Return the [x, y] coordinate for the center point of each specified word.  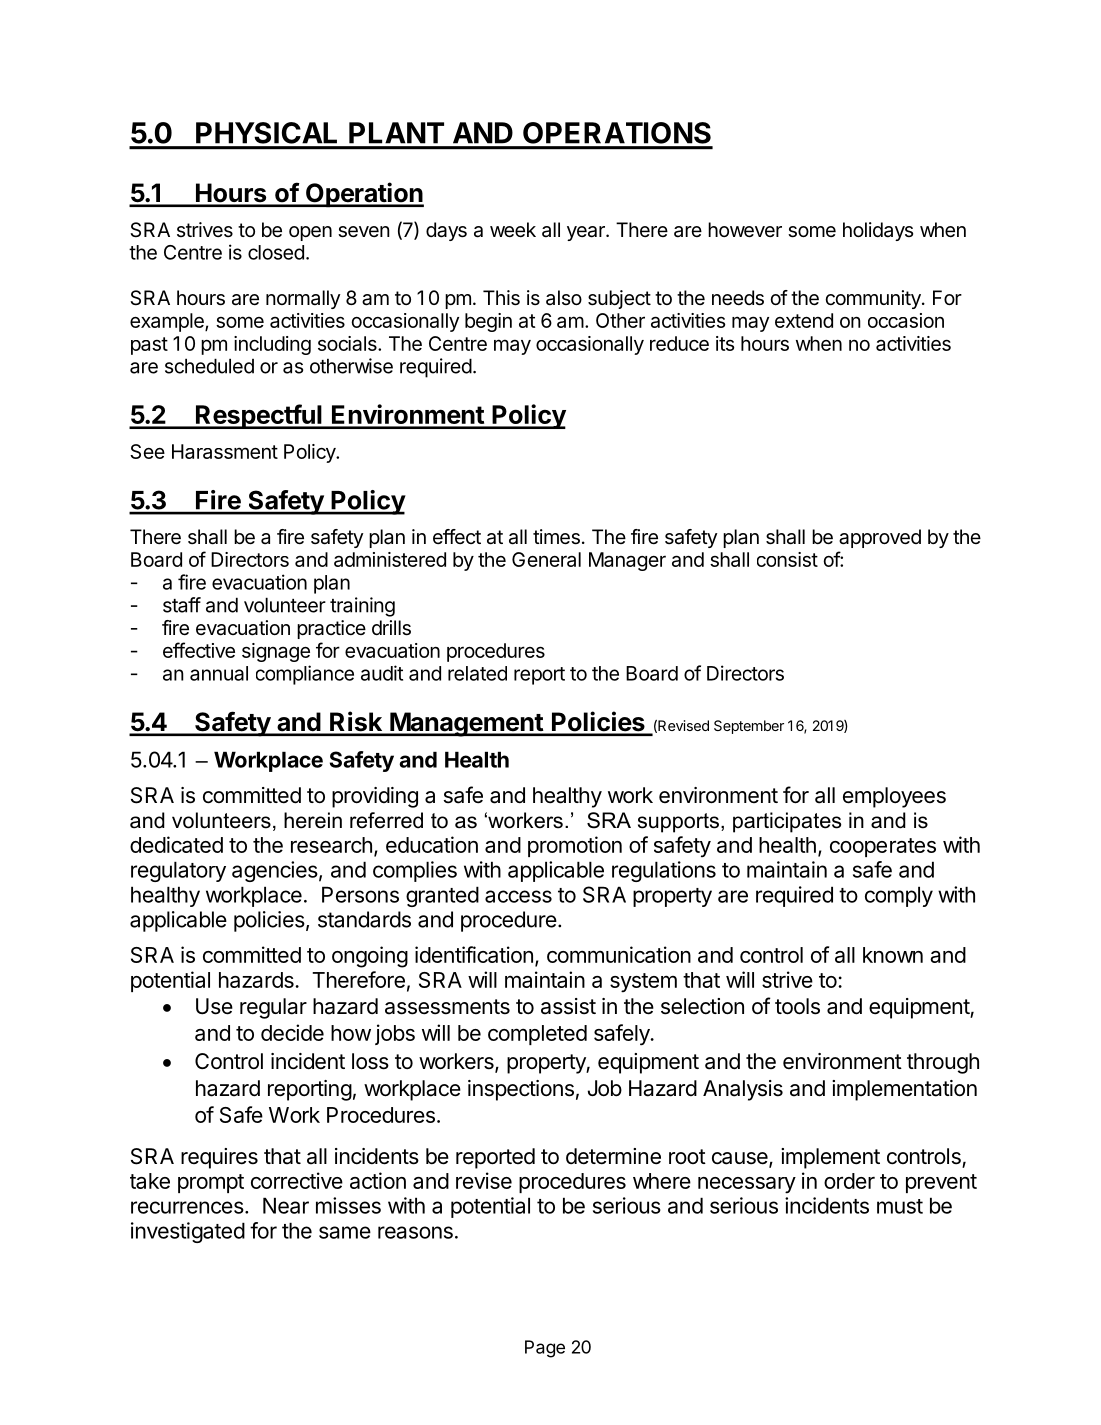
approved [880, 538]
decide [292, 1032]
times [556, 537]
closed [276, 252]
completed [537, 1035]
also [564, 298]
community [874, 299]
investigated [188, 1232]
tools [797, 1006]
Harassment [225, 451]
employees [894, 797]
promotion [575, 846]
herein [313, 820]
